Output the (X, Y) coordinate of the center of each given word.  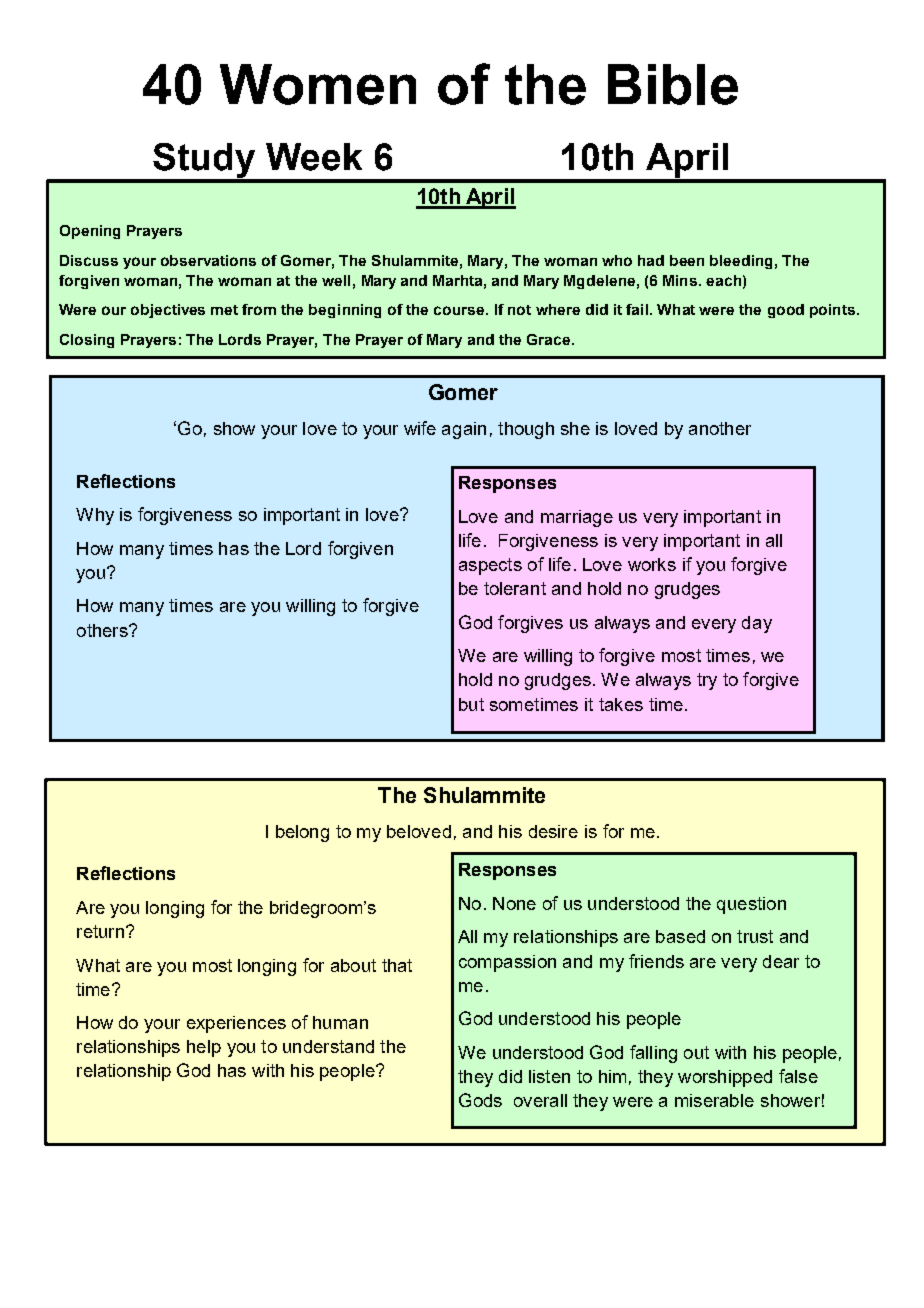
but (471, 704)
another (720, 428)
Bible (673, 84)
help (204, 1048)
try (707, 681)
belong (302, 833)
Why (95, 516)
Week (314, 157)
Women (318, 84)
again (464, 430)
